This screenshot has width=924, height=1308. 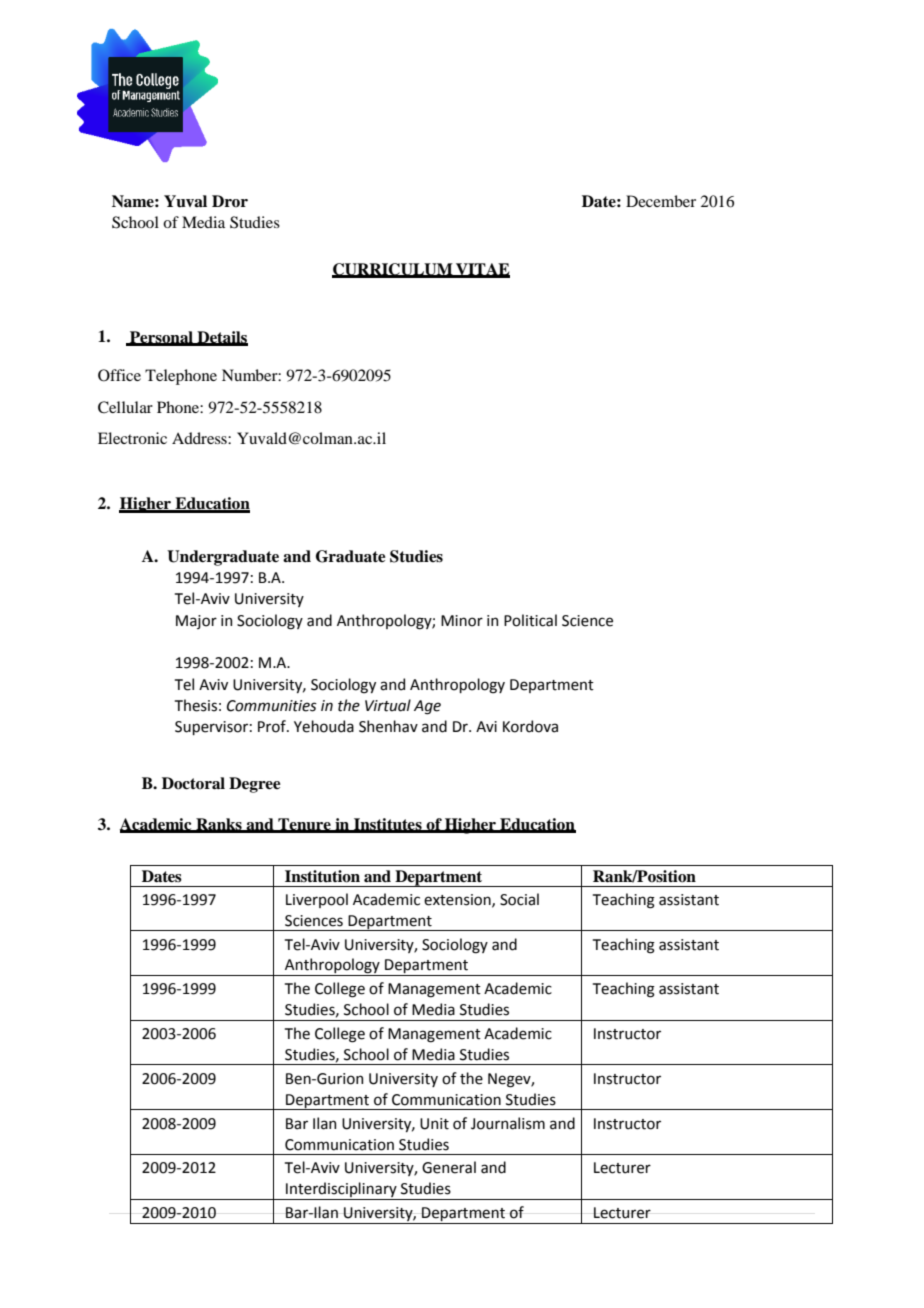 I want to click on Minor, so click(x=462, y=621).
